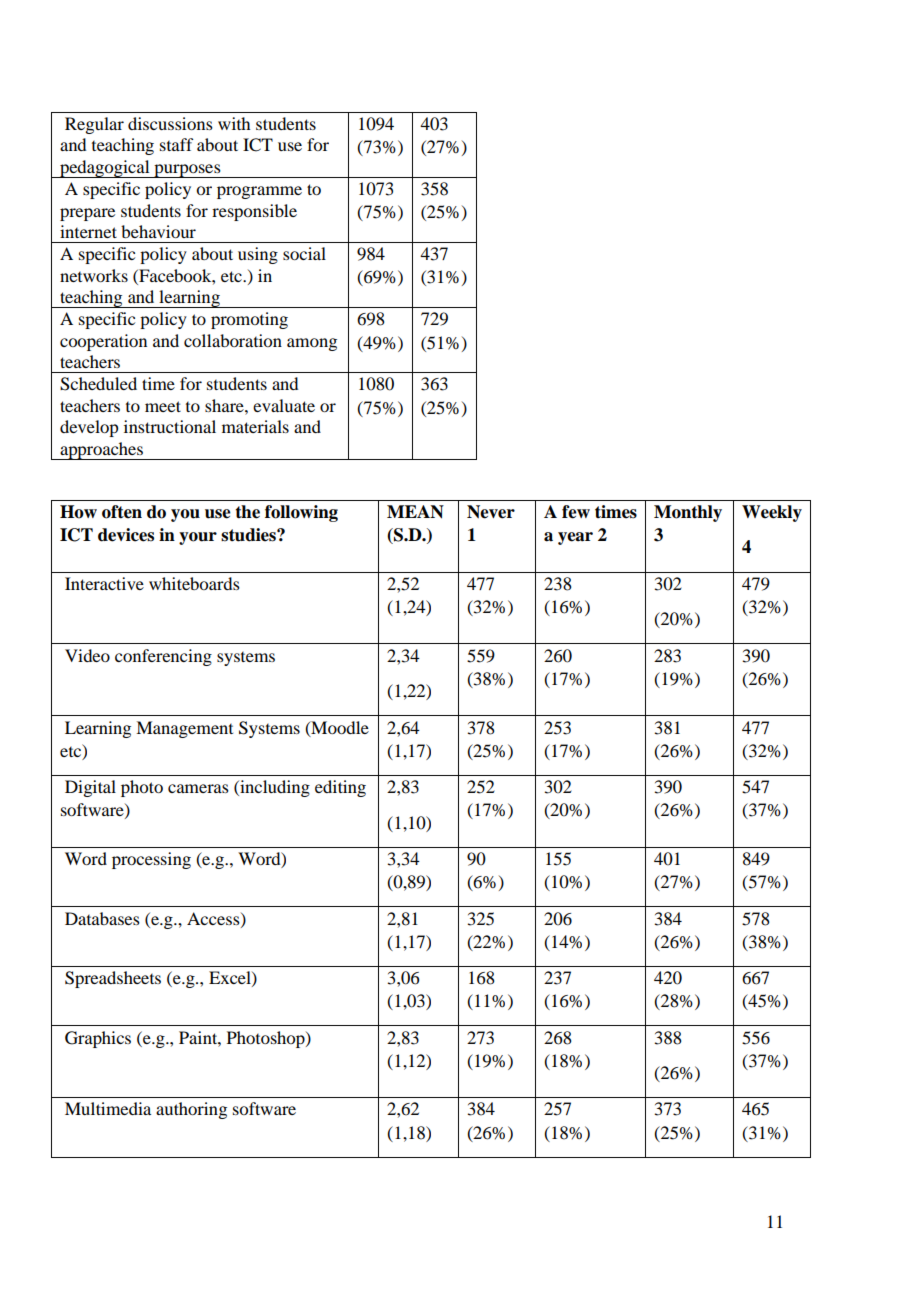  What do you see at coordinates (214, 919) in the screenshot?
I see `Access` at bounding box center [214, 919].
